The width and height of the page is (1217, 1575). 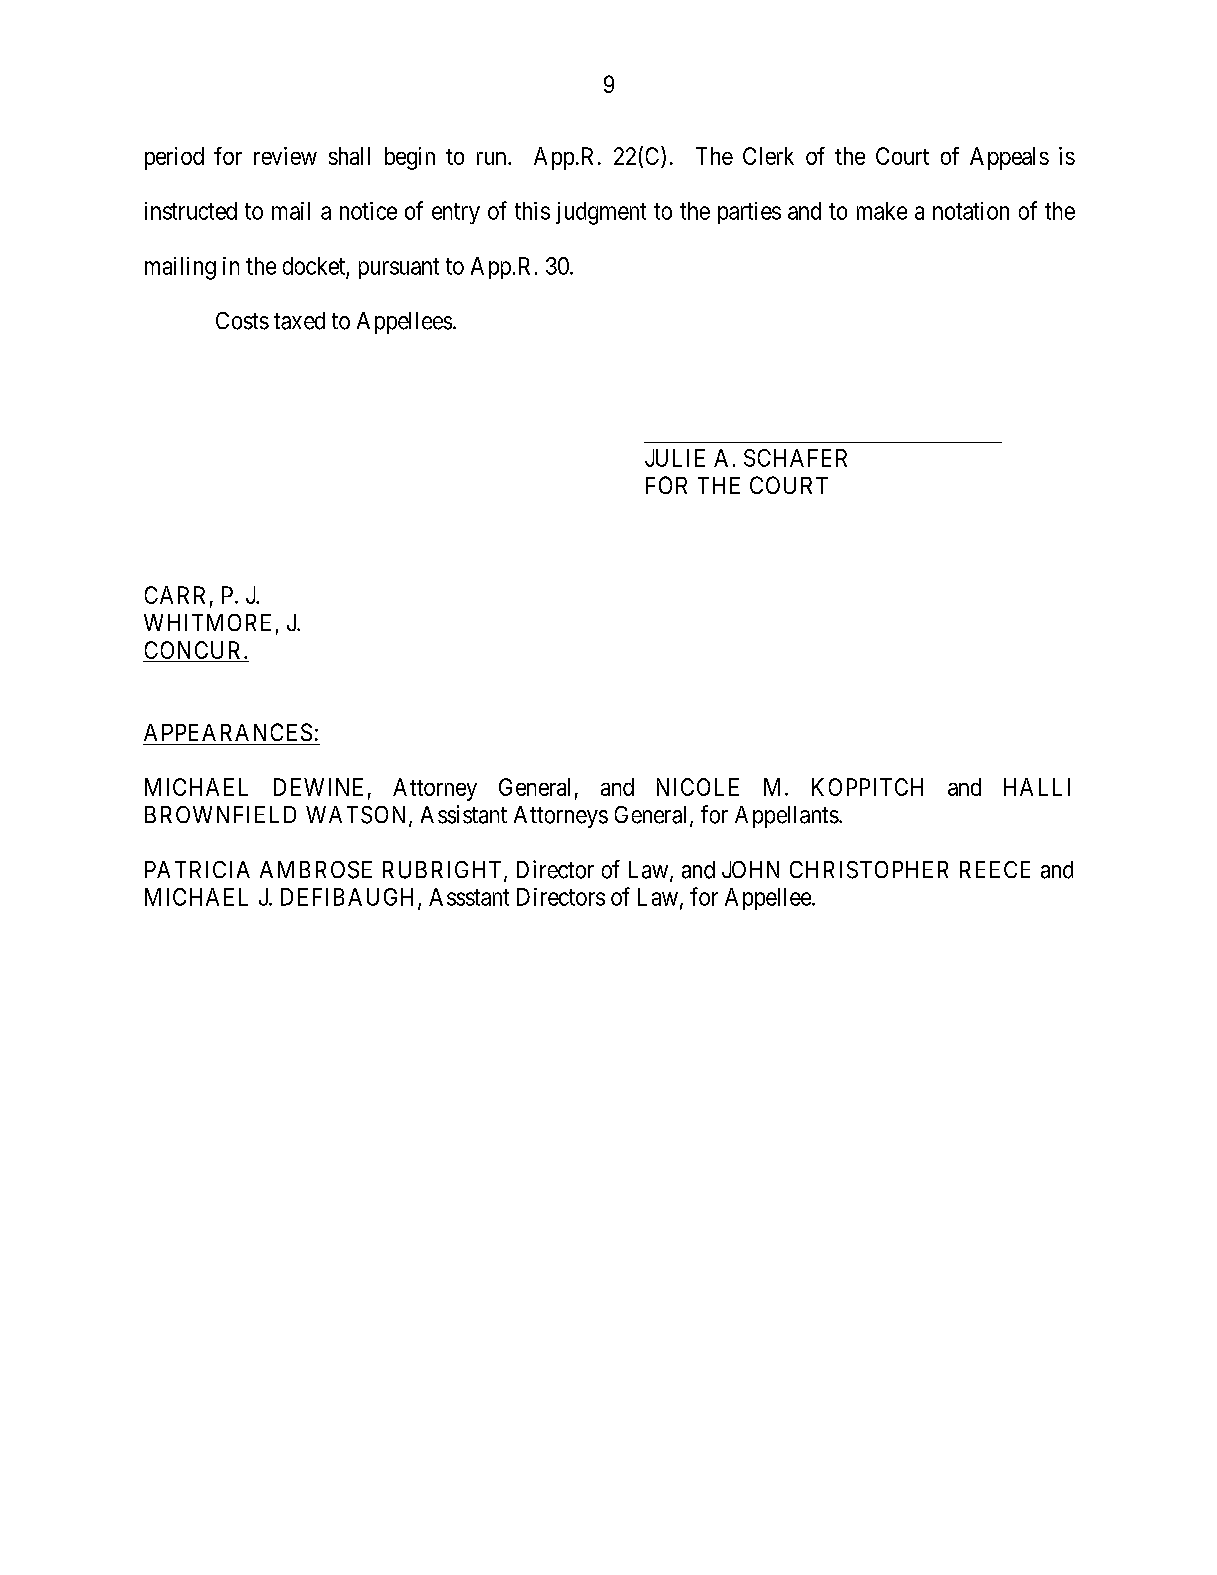 What do you see at coordinates (795, 458) in the page?
I see `SCHAFER` at bounding box center [795, 458].
